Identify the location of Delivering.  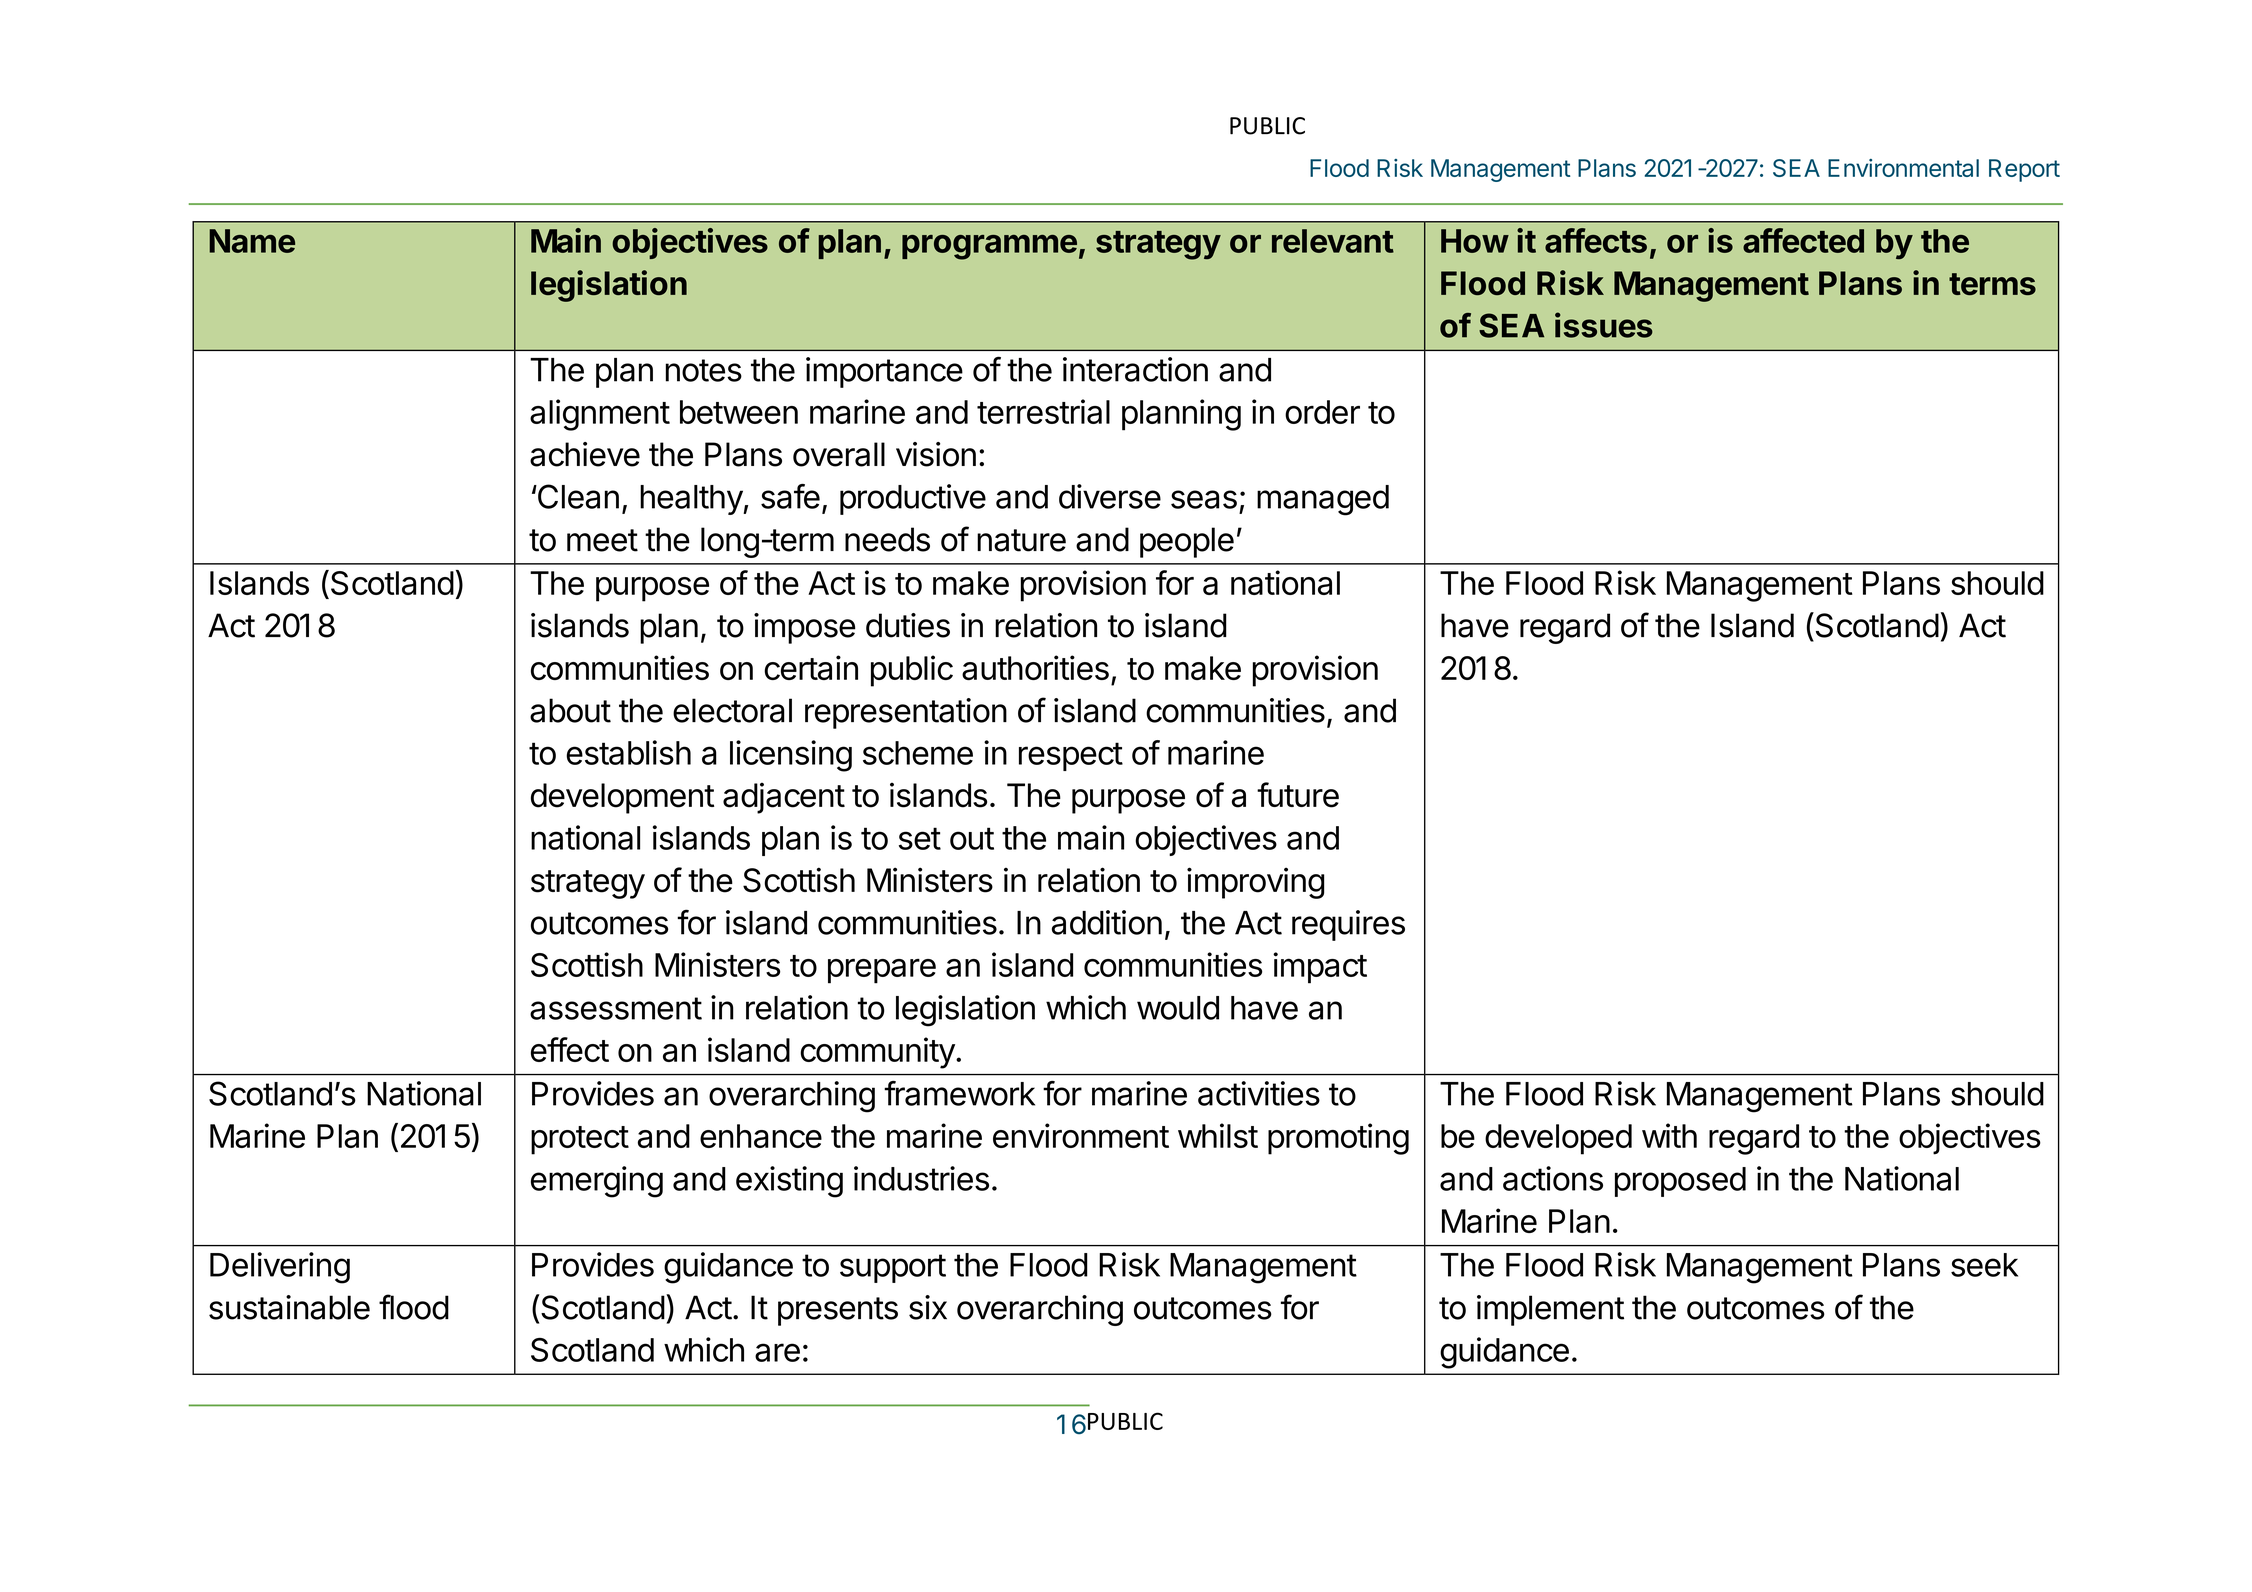
(280, 1268).
